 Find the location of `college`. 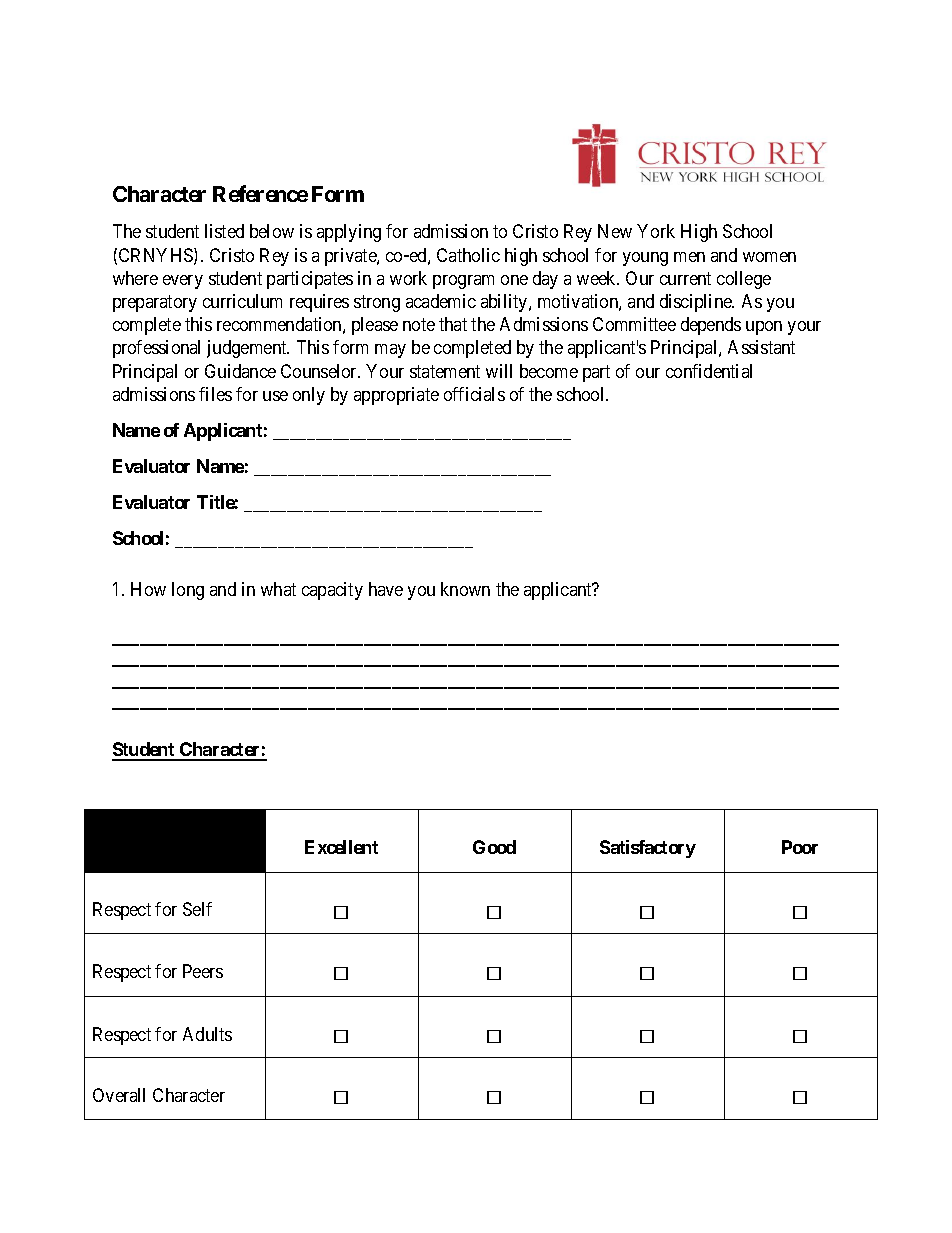

college is located at coordinates (744, 280).
